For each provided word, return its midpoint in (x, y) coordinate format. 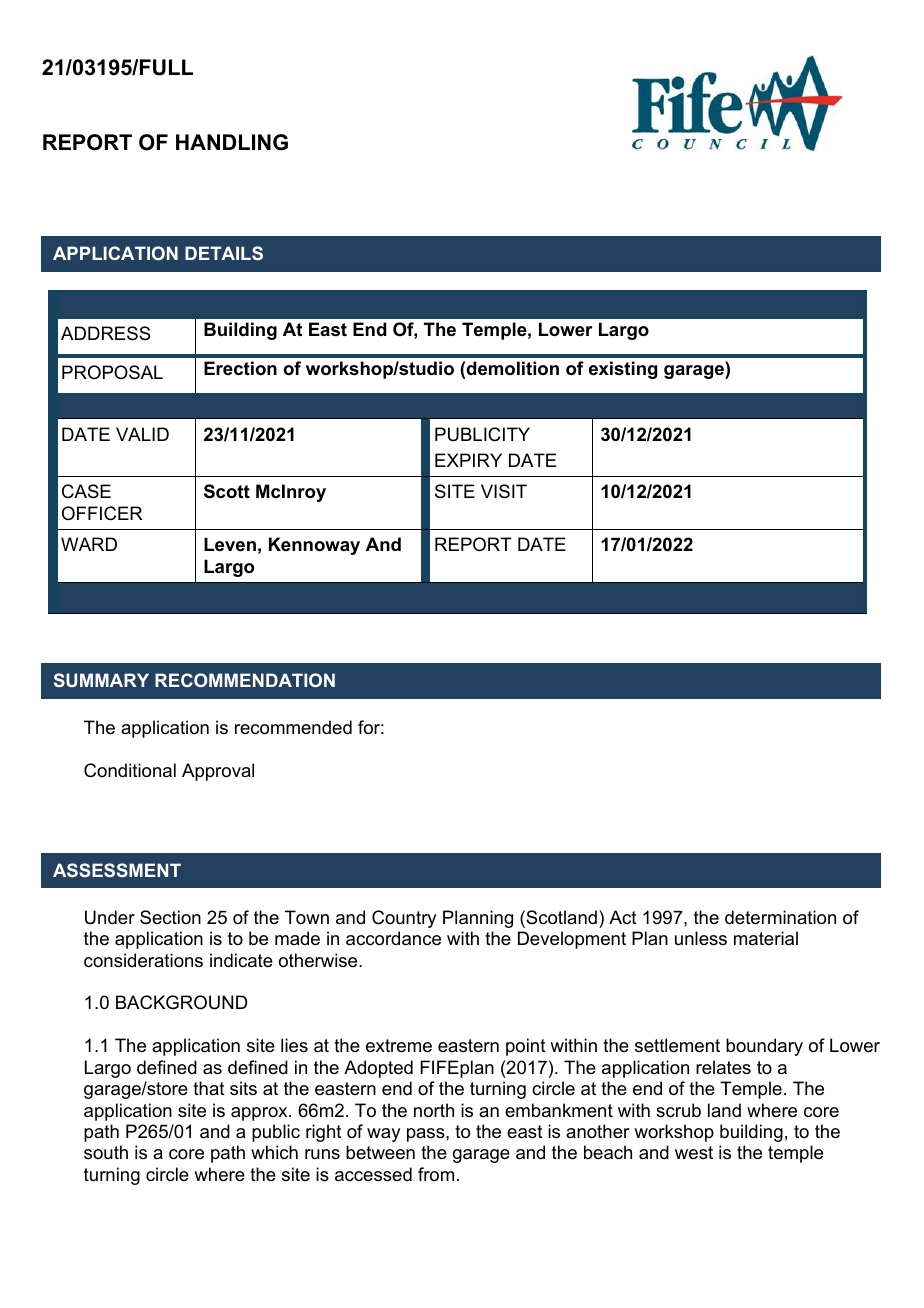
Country (404, 919)
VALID (142, 434)
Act (623, 917)
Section (170, 917)
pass (427, 1135)
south (106, 1152)
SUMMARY (101, 680)
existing (623, 370)
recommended (293, 727)
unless (701, 938)
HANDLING (232, 142)
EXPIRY (468, 460)
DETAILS (224, 253)
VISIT (504, 491)
